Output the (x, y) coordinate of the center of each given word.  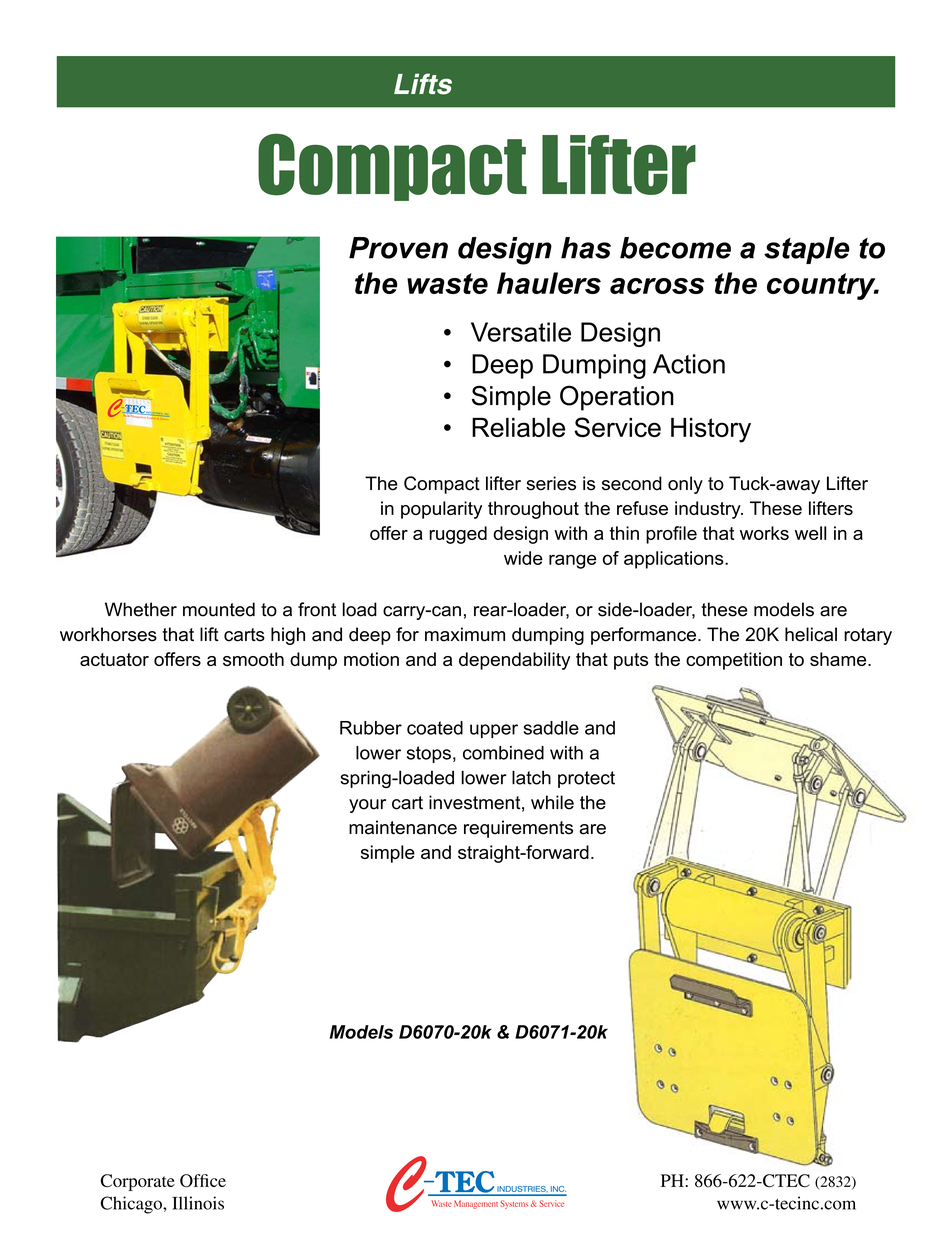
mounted (219, 609)
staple (807, 250)
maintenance (403, 827)
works (764, 533)
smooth (253, 659)
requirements (518, 829)
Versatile (521, 332)
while (552, 802)
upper (494, 731)
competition (734, 661)
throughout (533, 510)
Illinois (198, 1203)
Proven (398, 248)
